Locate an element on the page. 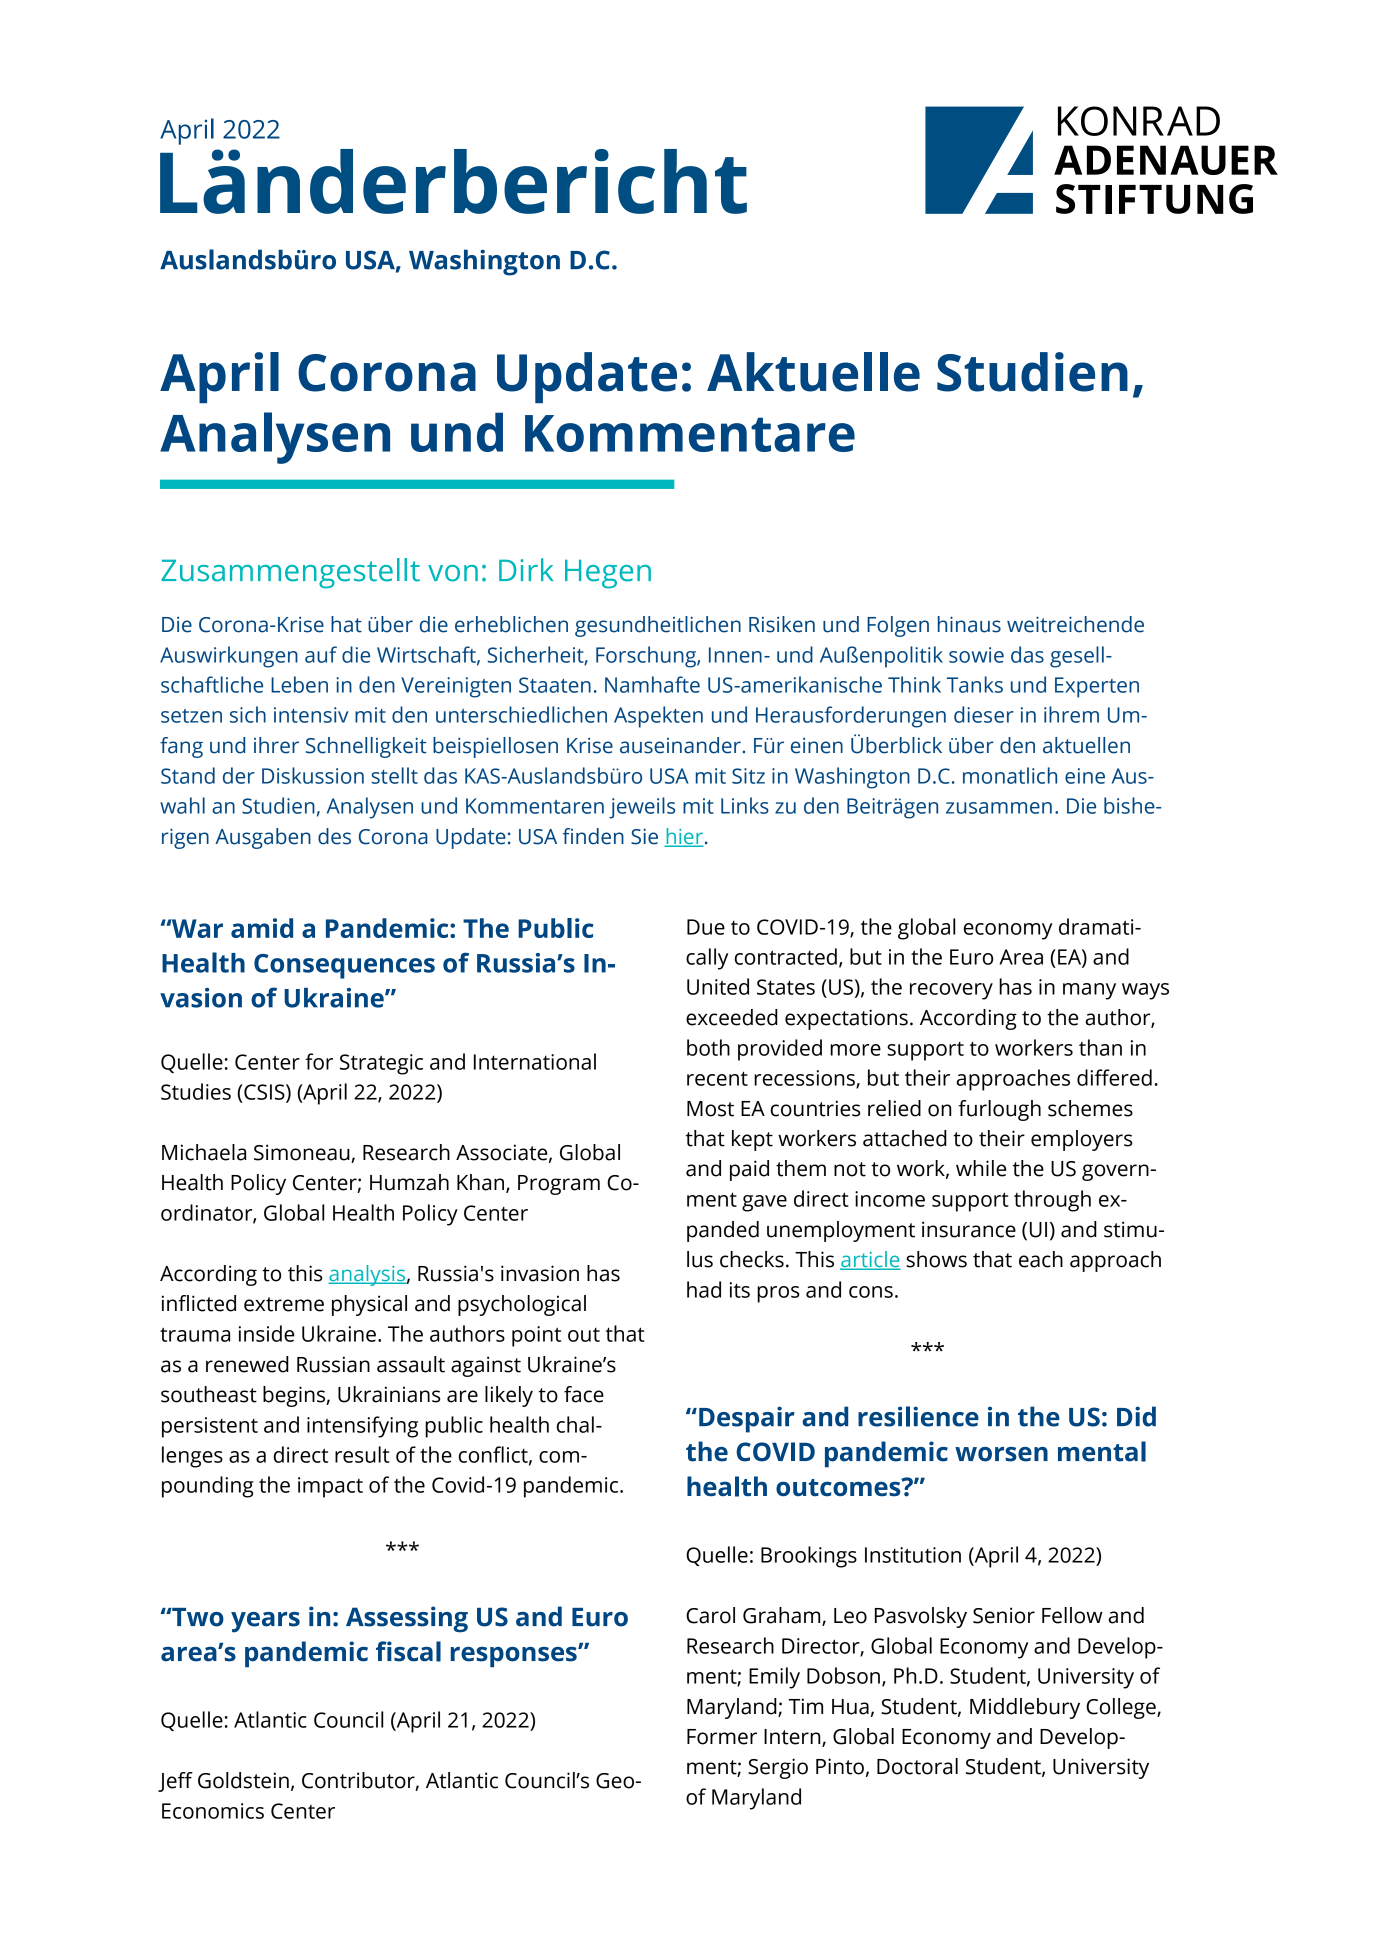  Middlebury is located at coordinates (1025, 1708).
